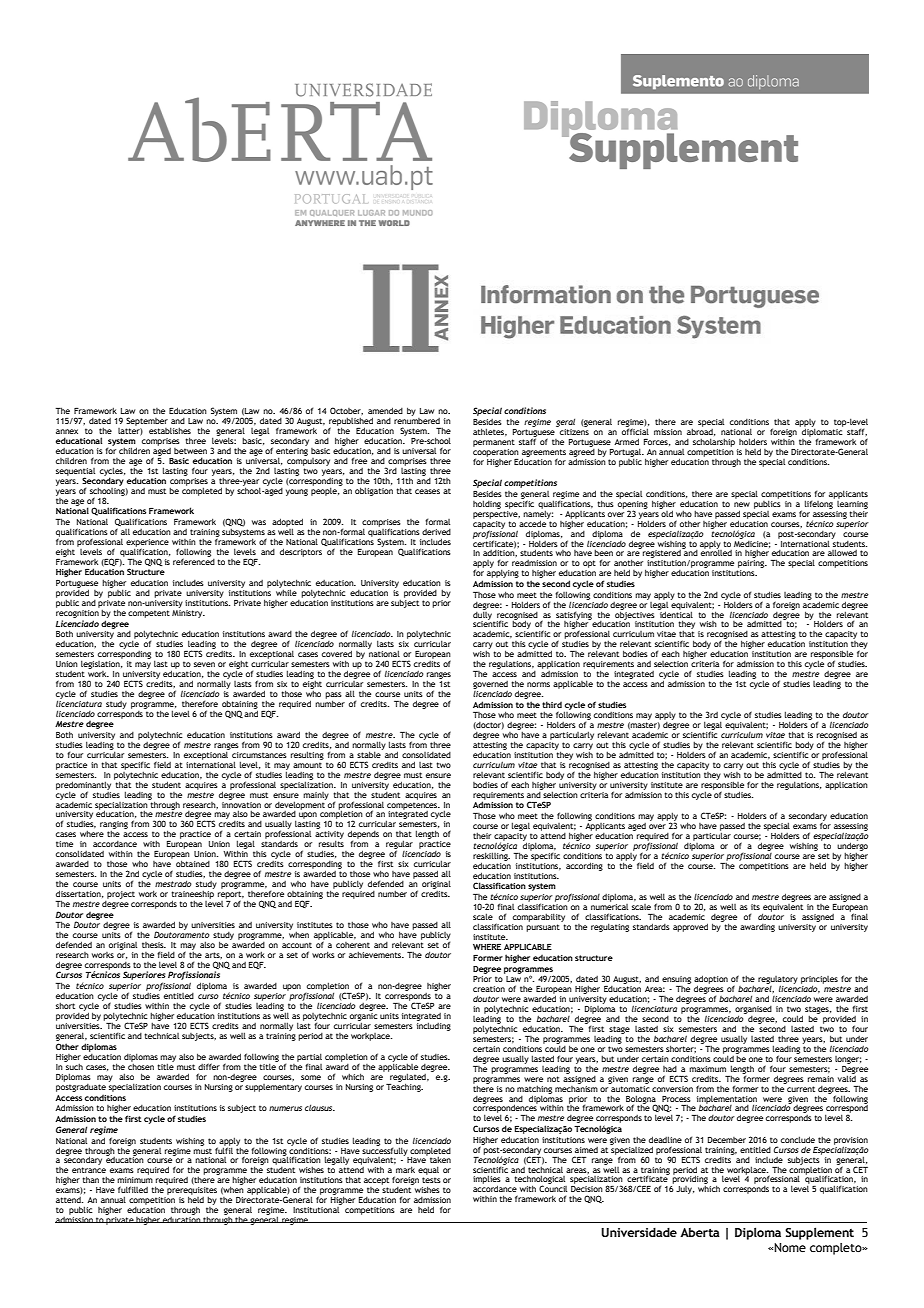  Describe the element at coordinates (149, 614) in the image. I see `competent` at that location.
